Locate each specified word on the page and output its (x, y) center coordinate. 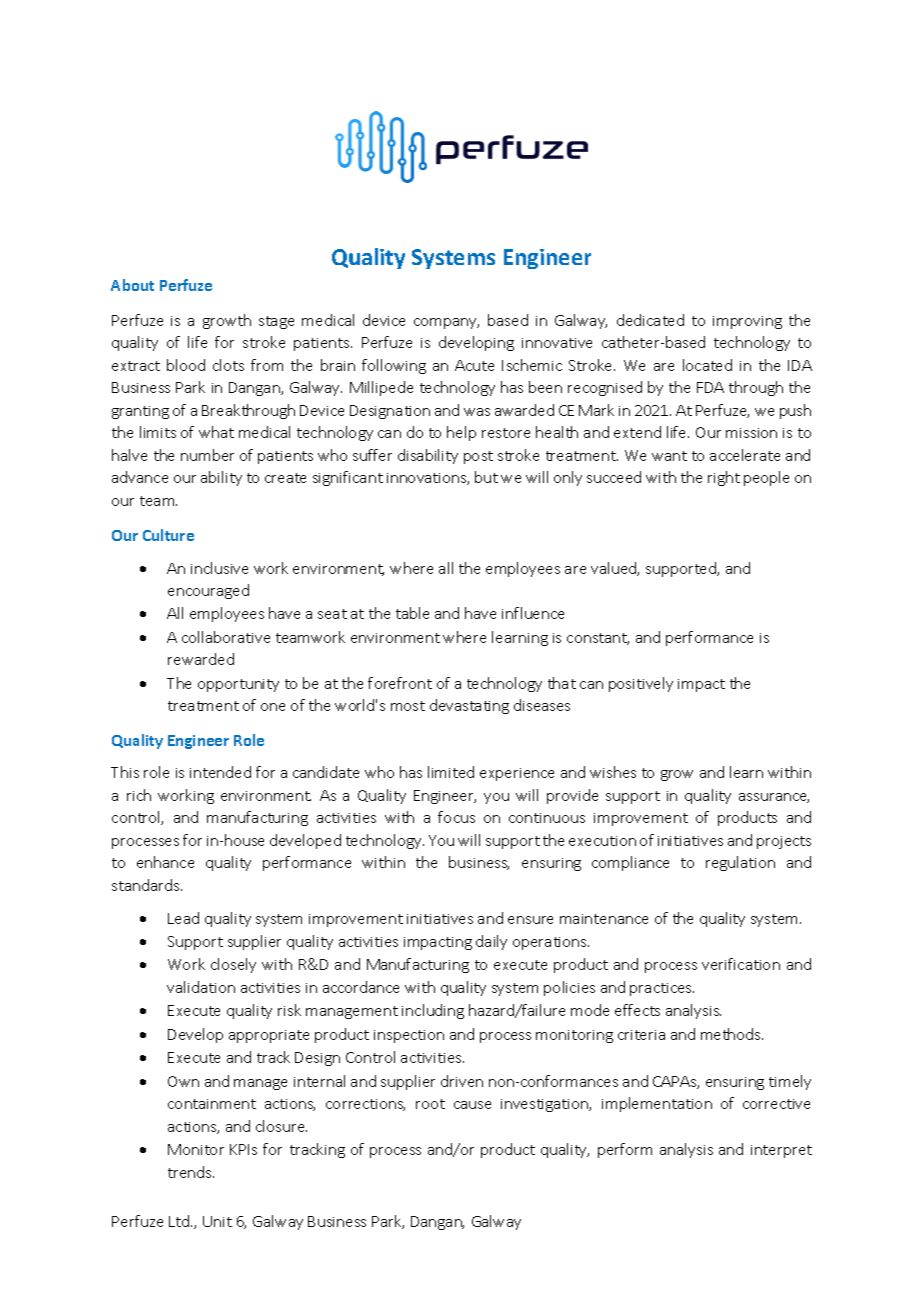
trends (191, 1172)
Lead (183, 918)
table (412, 613)
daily (491, 942)
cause (472, 1105)
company (446, 323)
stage (276, 322)
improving (747, 322)
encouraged (208, 591)
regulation (740, 863)
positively (641, 684)
